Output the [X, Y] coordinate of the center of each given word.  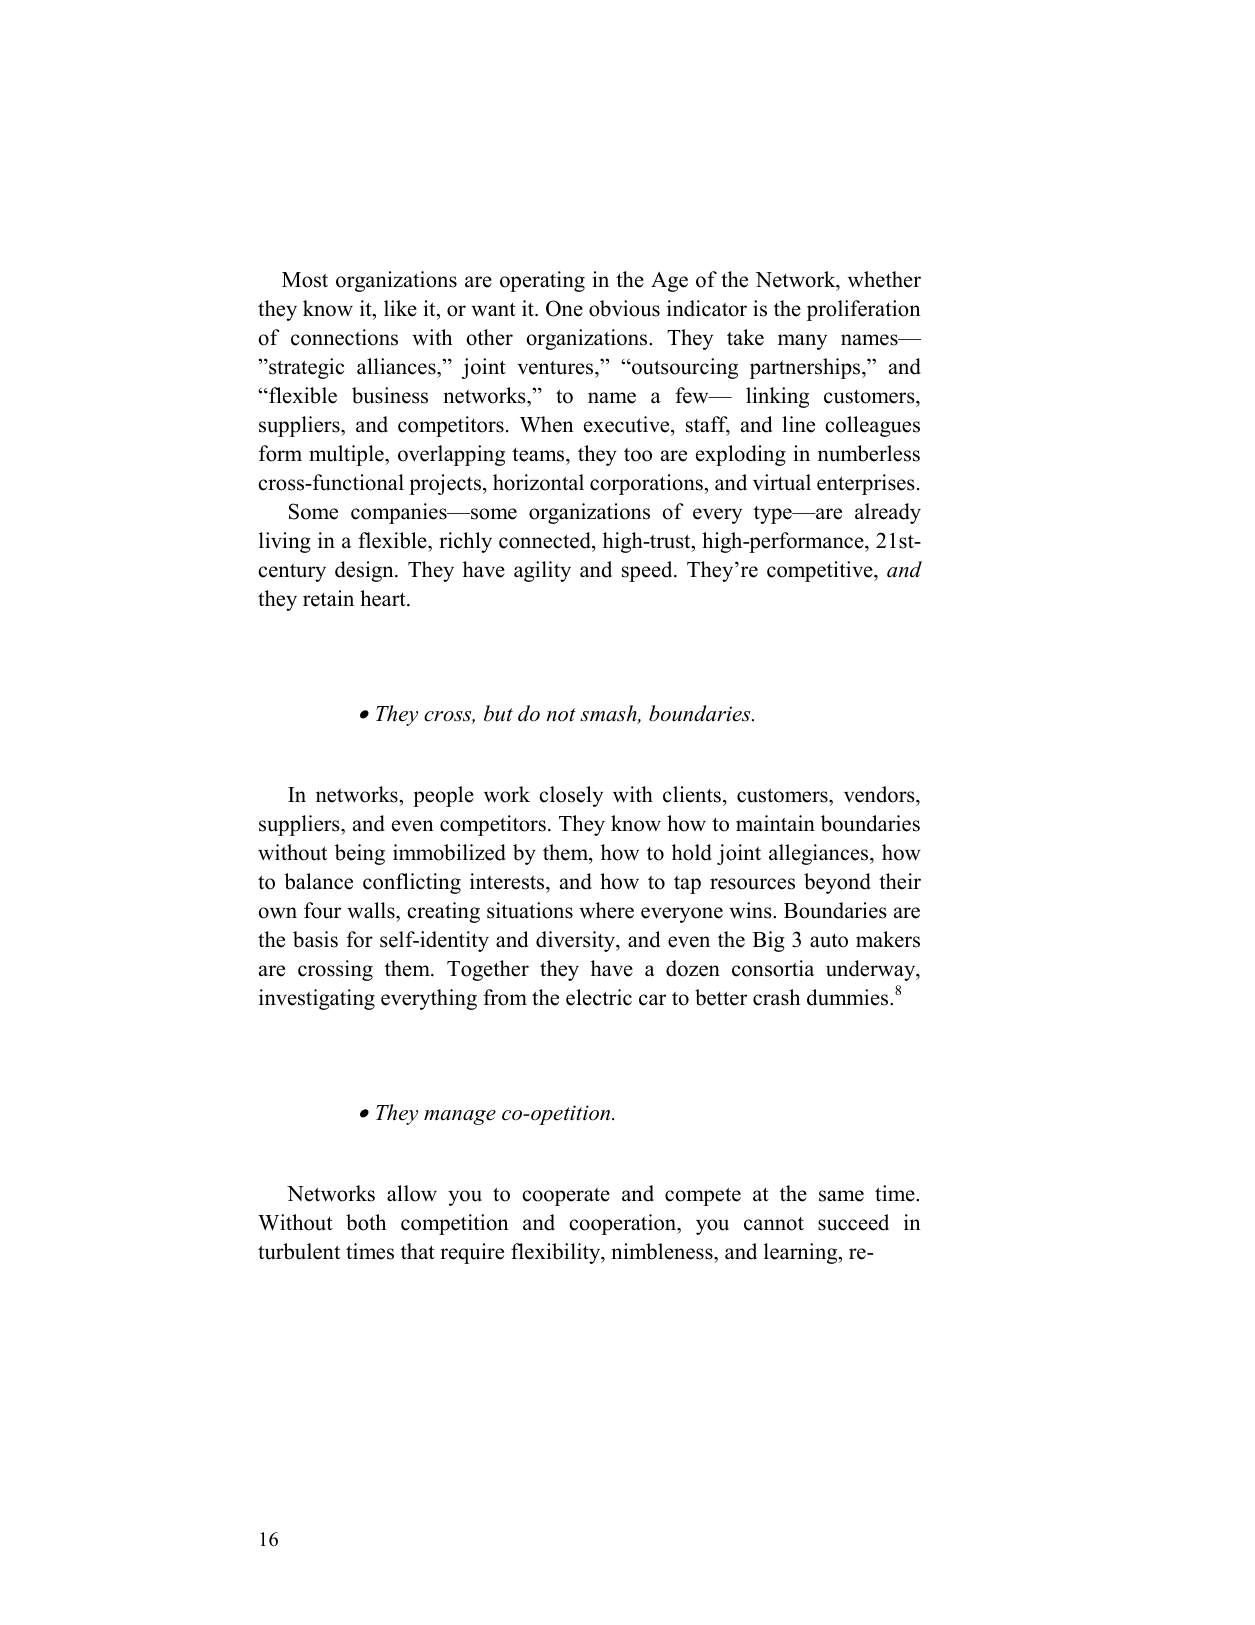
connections [344, 337]
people [443, 796]
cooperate [566, 1197]
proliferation [864, 310]
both [366, 1222]
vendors [880, 794]
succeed [853, 1222]
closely [571, 796]
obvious [624, 308]
